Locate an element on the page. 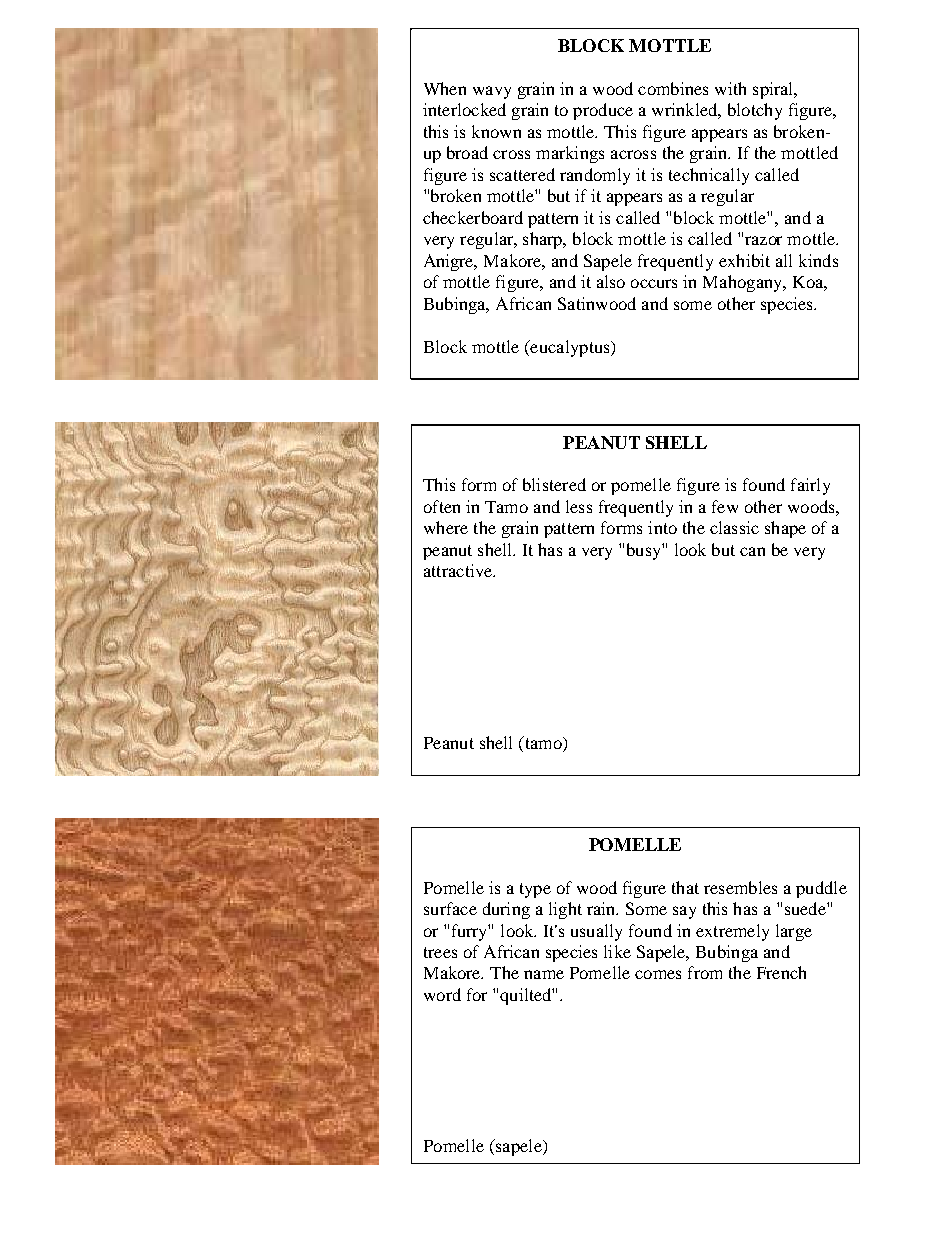 The width and height of the page is (952, 1233). French is located at coordinates (781, 972).
